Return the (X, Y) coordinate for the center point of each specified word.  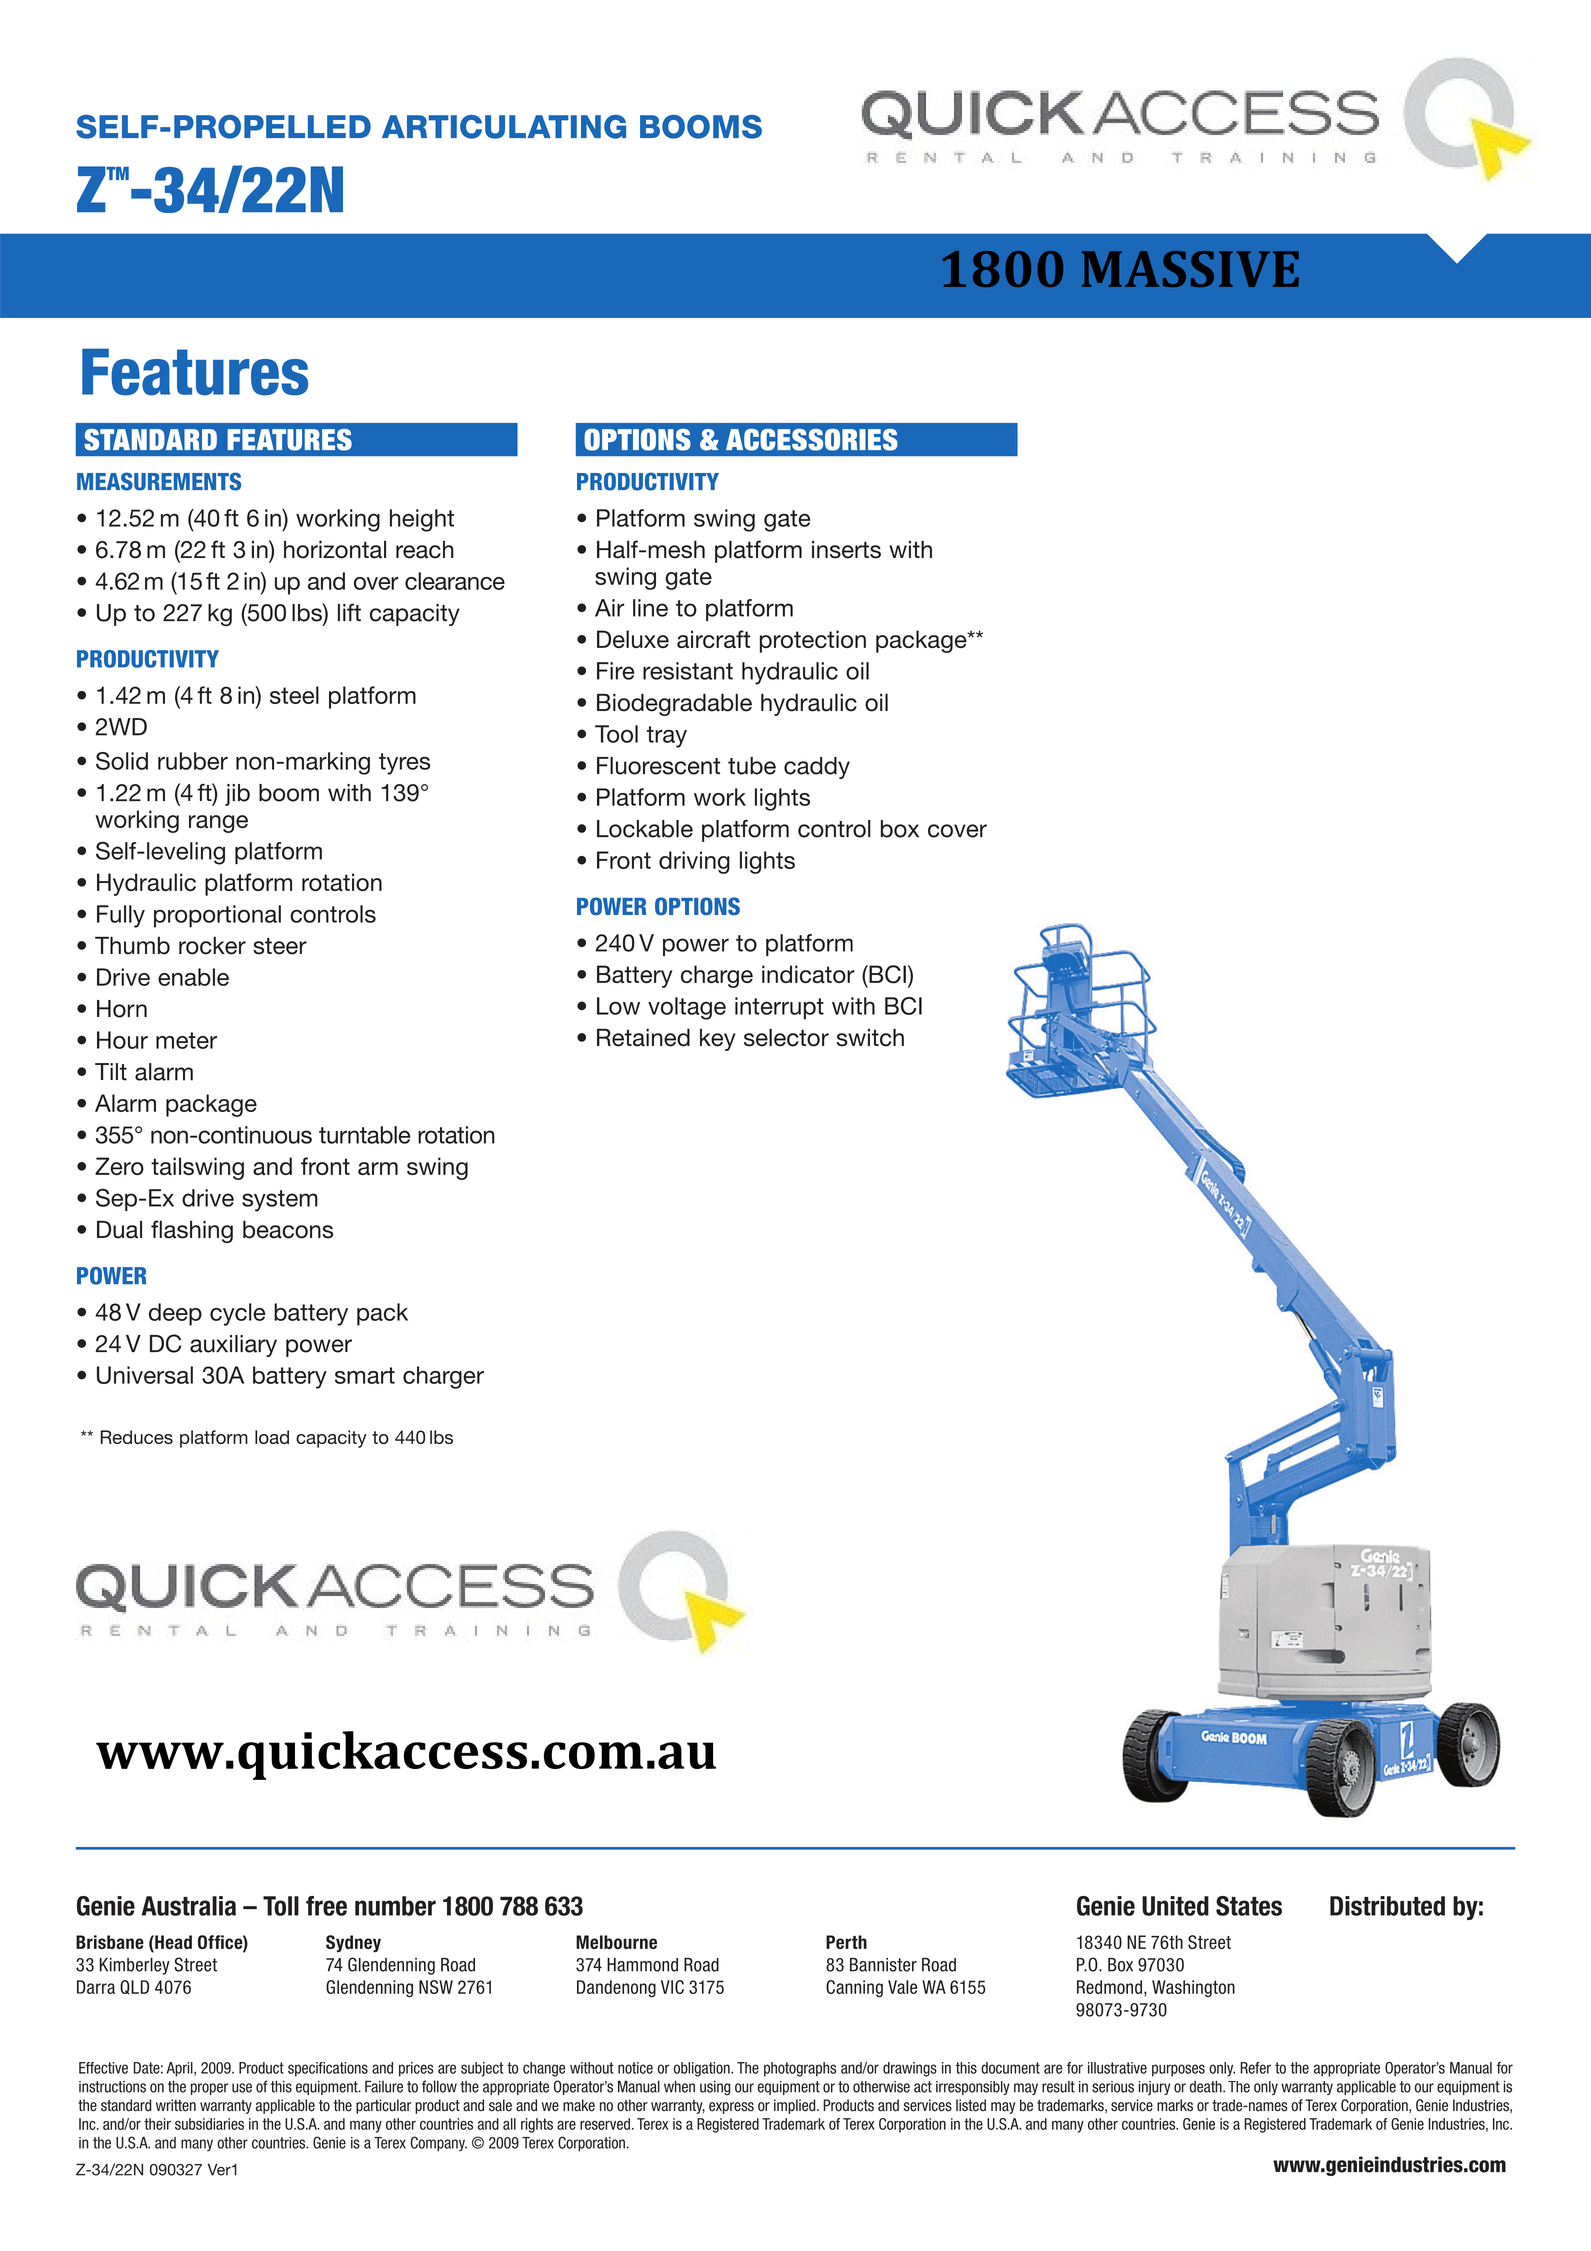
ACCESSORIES (812, 440)
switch (870, 1037)
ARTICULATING (504, 127)
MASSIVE (1190, 269)
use (242, 2088)
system (280, 1201)
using (715, 2088)
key (718, 1040)
